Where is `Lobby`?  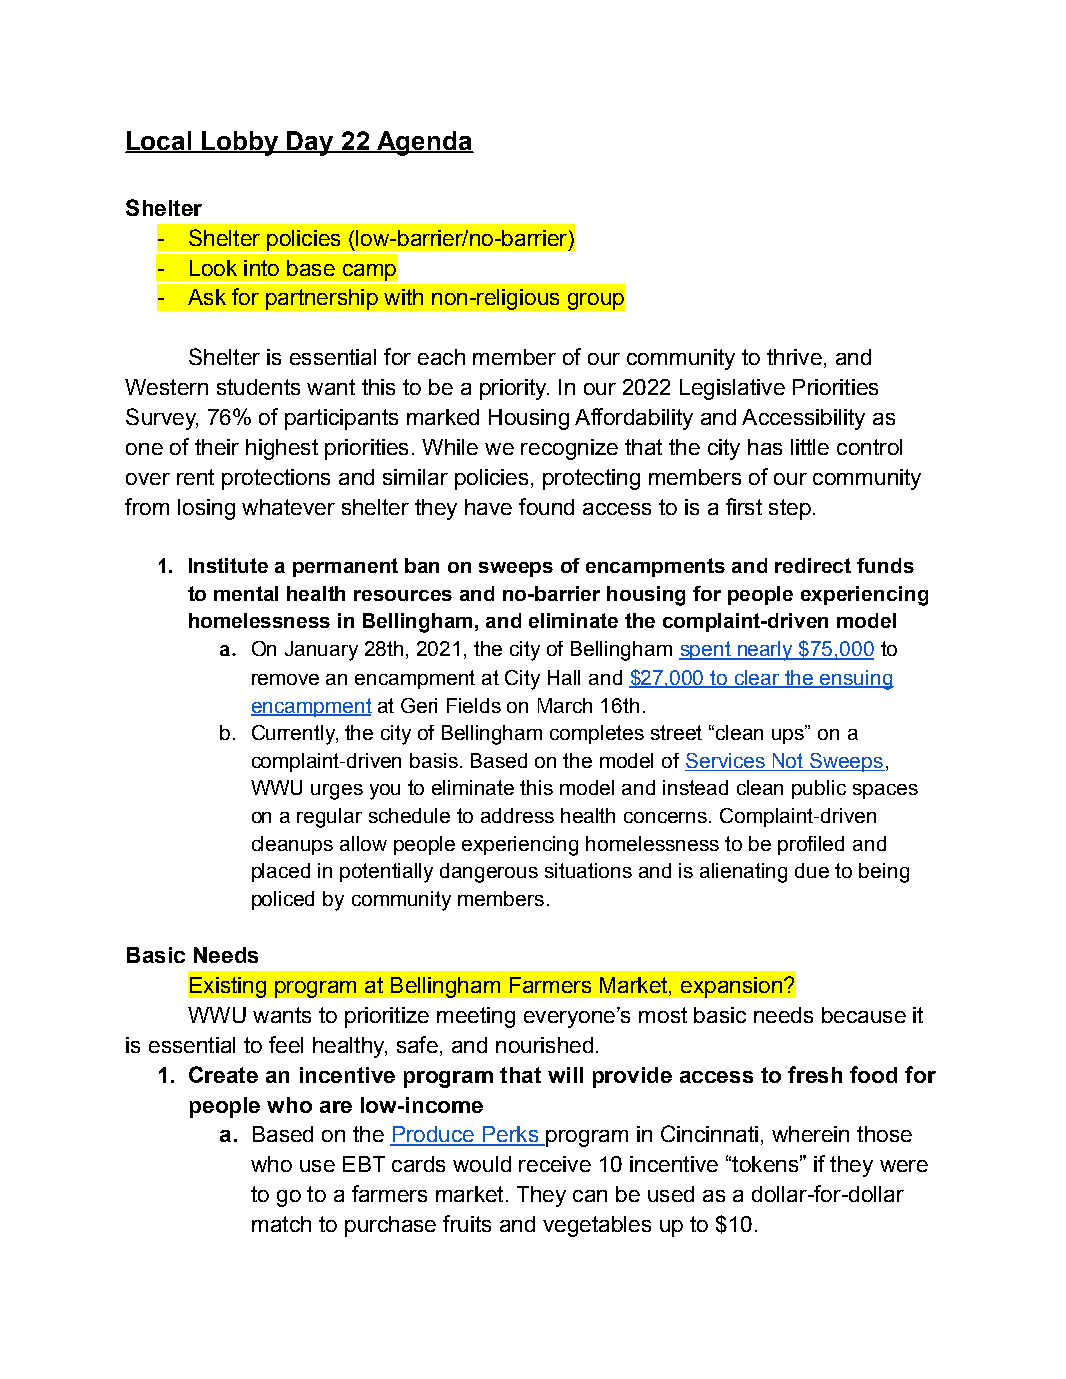 Lobby is located at coordinates (240, 143).
